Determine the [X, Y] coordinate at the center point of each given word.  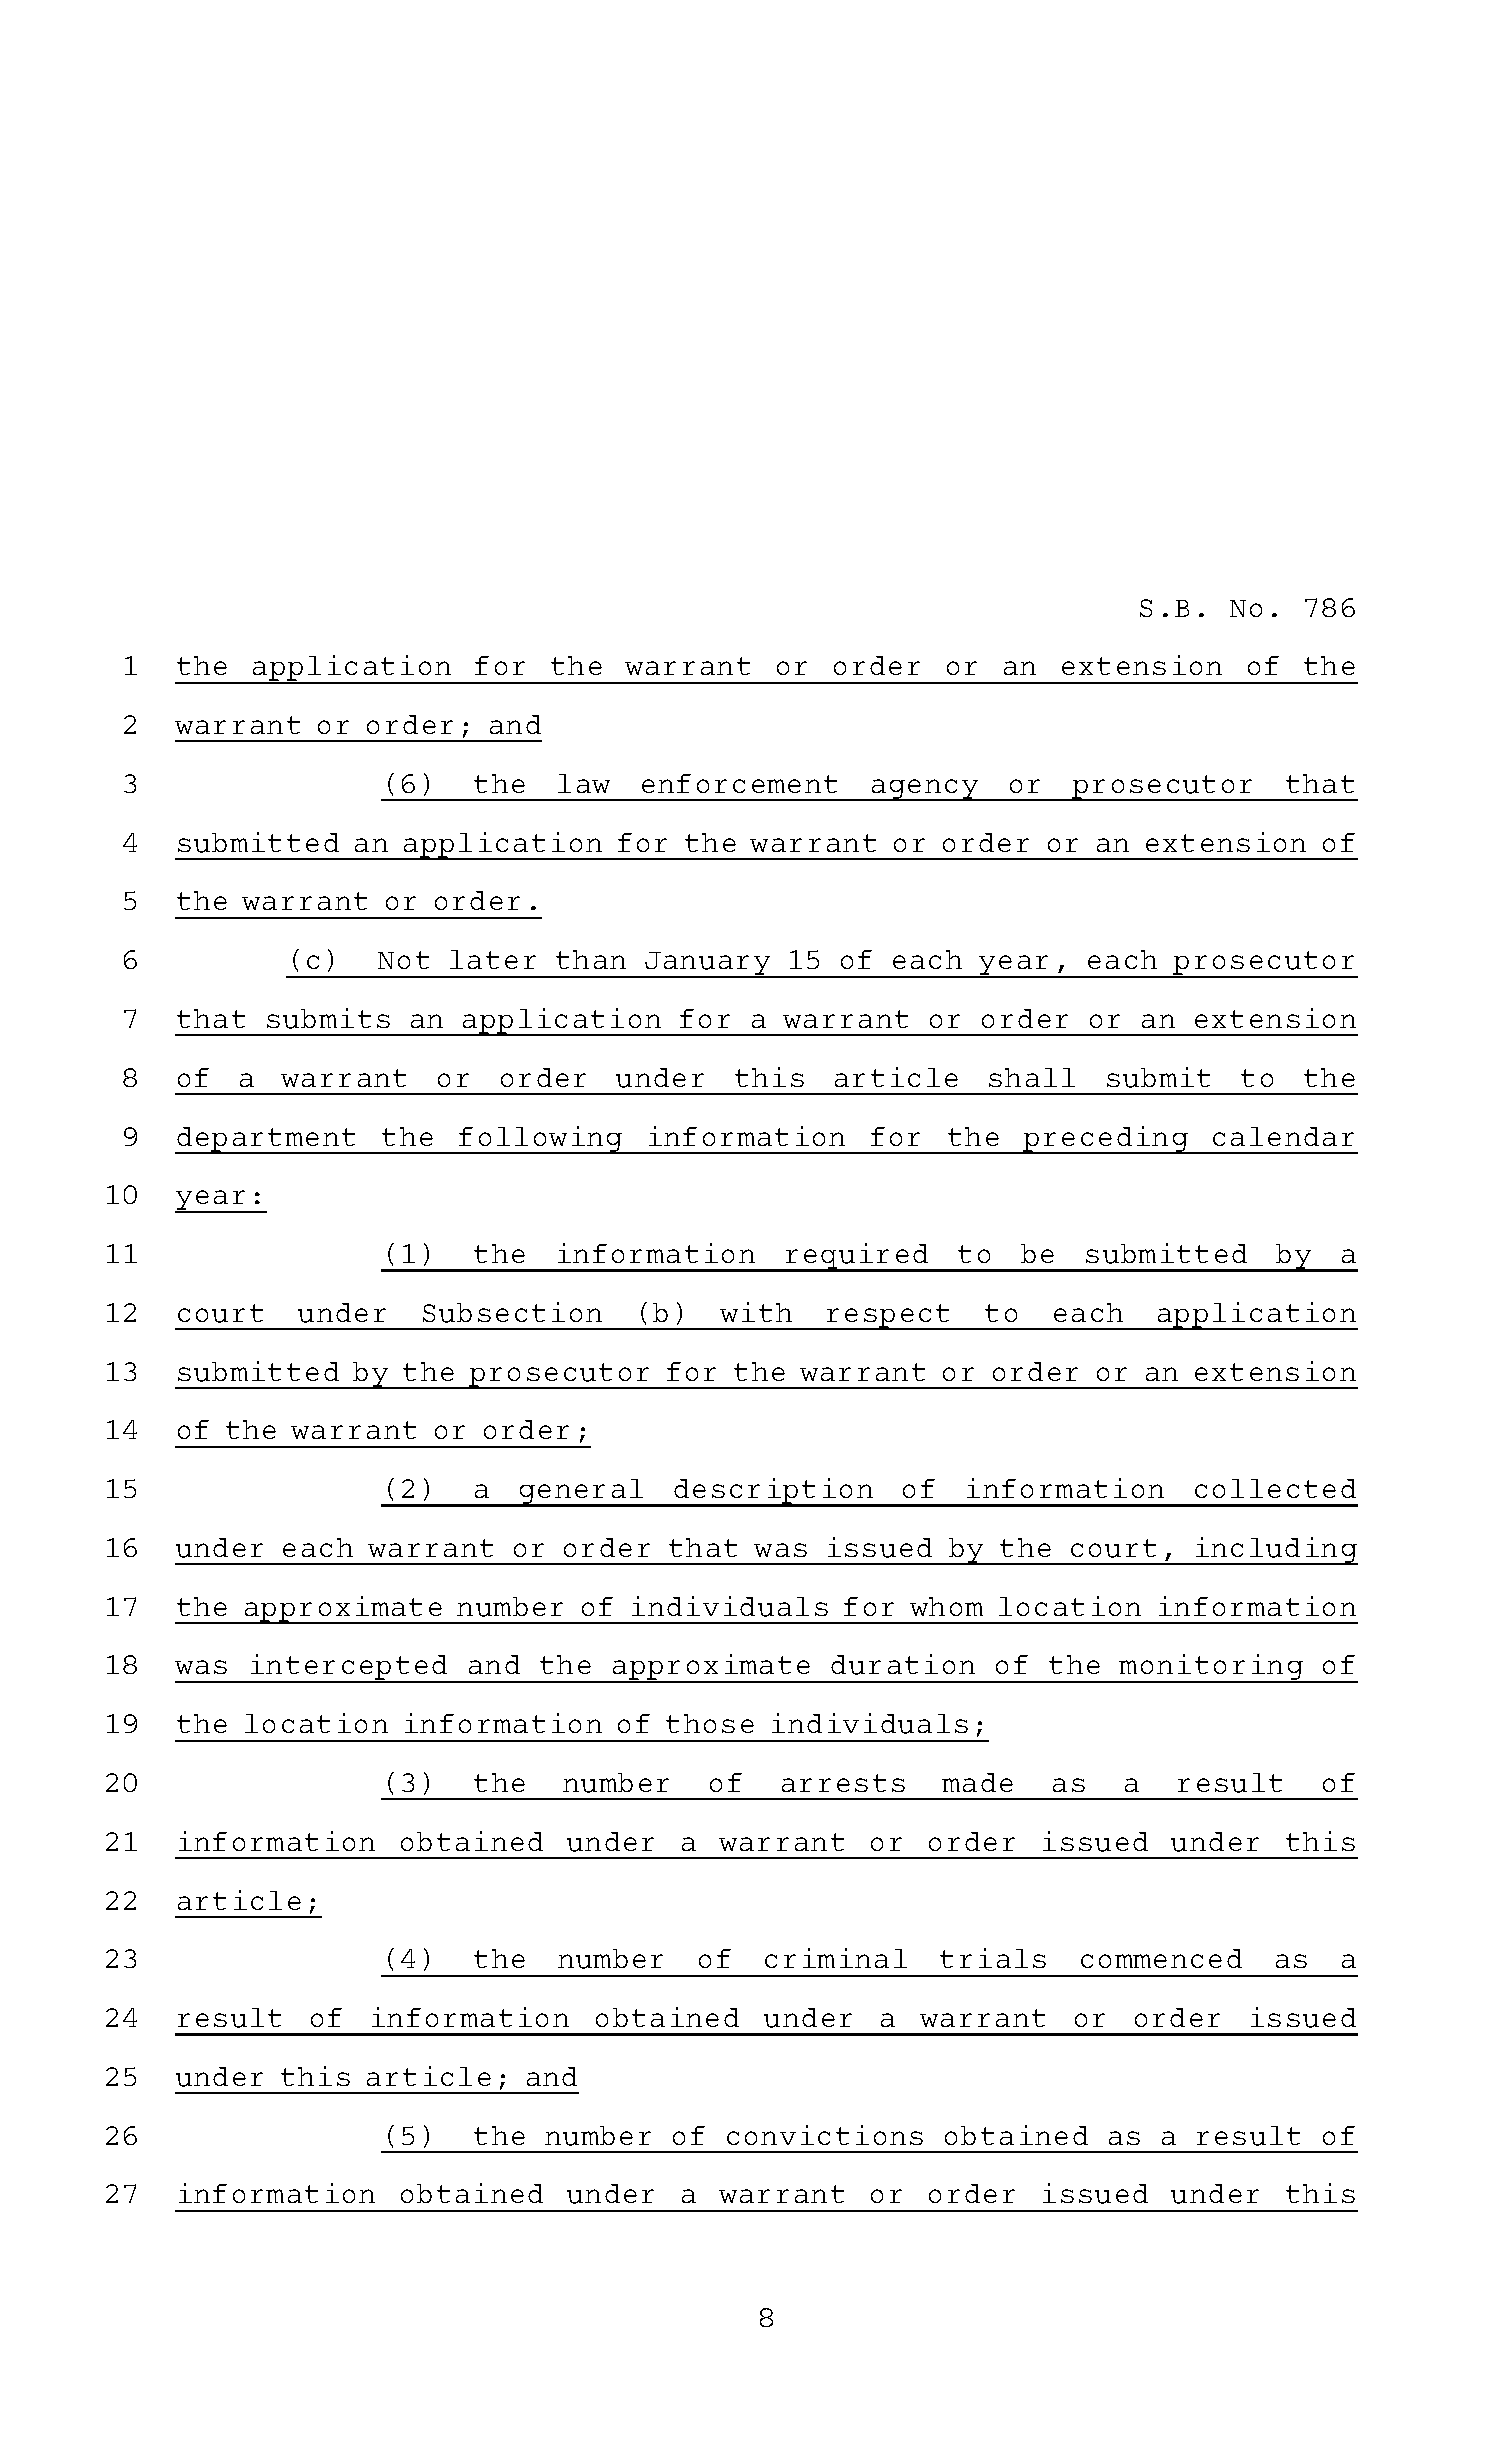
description [774, 1492]
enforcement [739, 783]
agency [925, 790]
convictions [825, 2135]
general [582, 1493]
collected [1275, 1488]
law [584, 783]
